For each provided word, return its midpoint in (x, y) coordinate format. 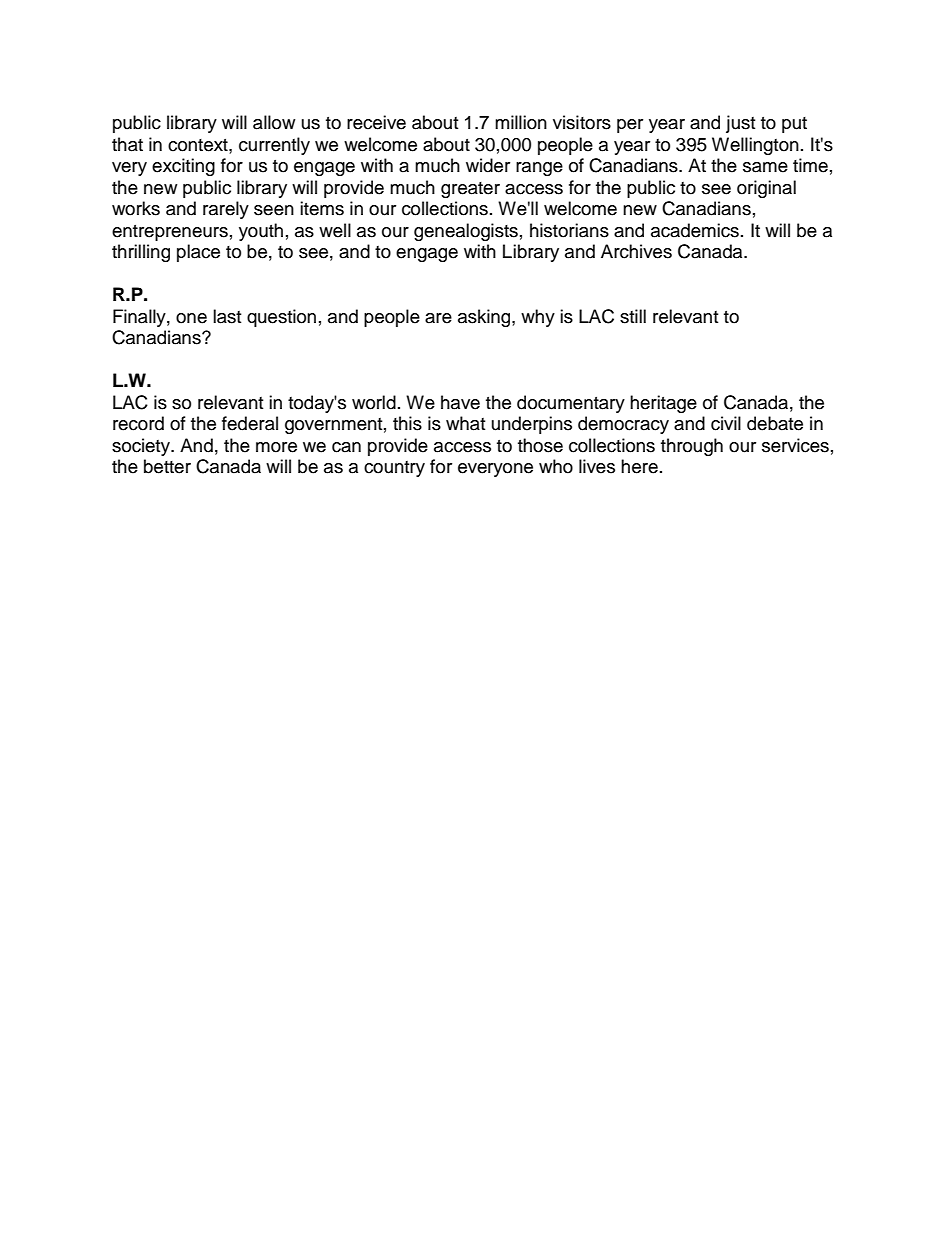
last (227, 316)
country (394, 469)
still (633, 316)
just (740, 124)
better (167, 466)
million (521, 122)
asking (485, 318)
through (692, 447)
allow (274, 122)
